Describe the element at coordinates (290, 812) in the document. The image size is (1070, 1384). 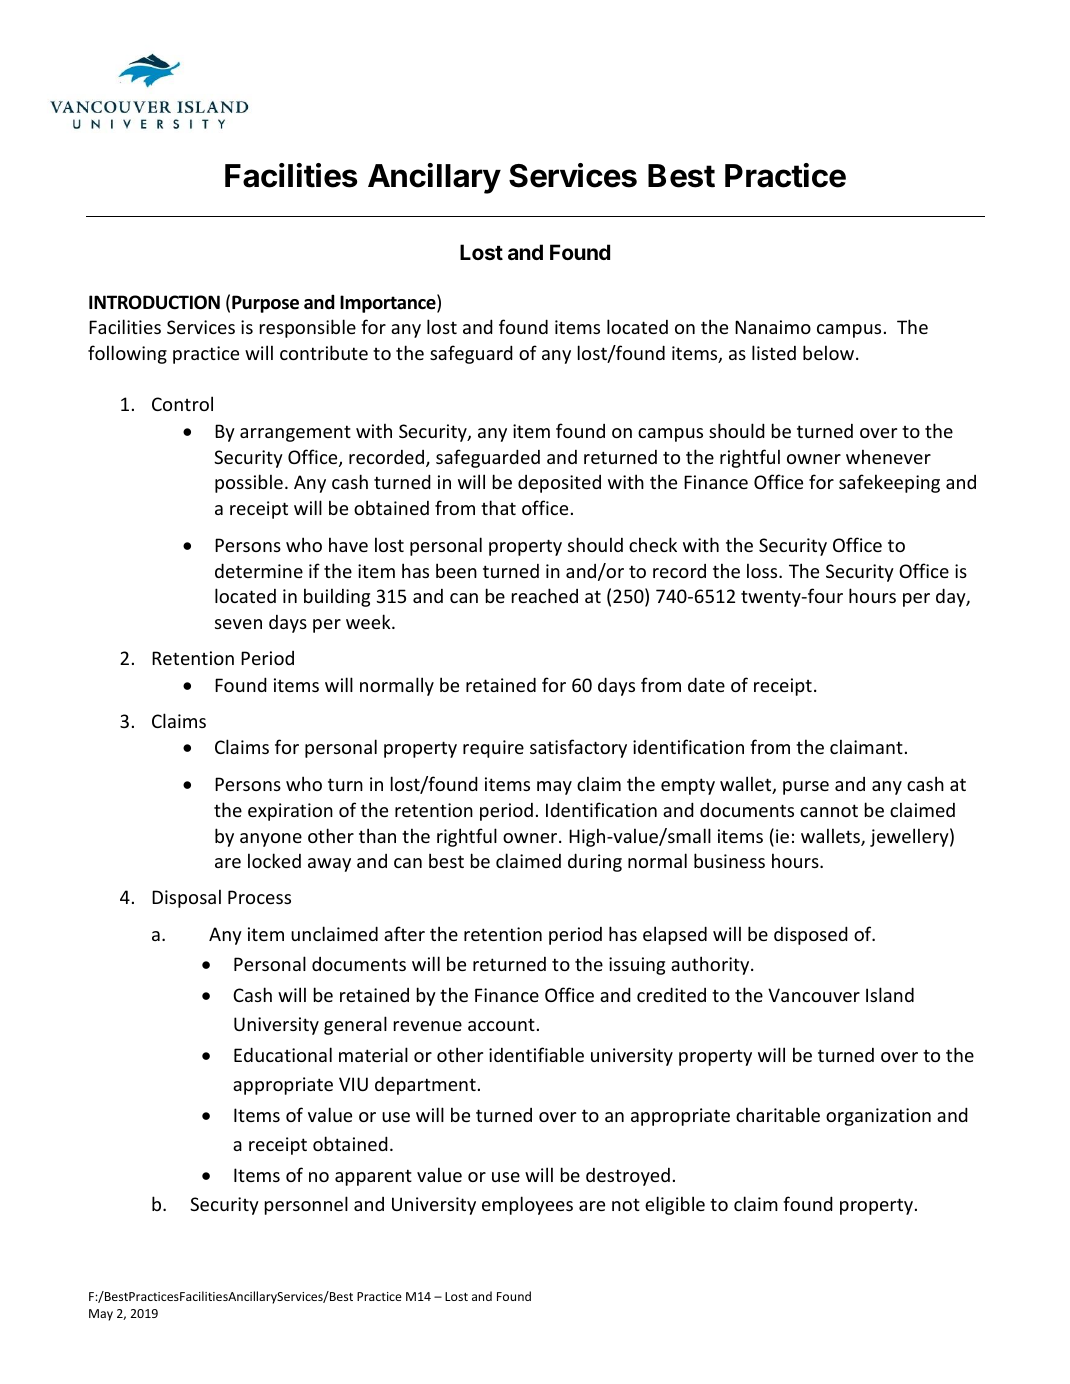
I see `expiration` at that location.
